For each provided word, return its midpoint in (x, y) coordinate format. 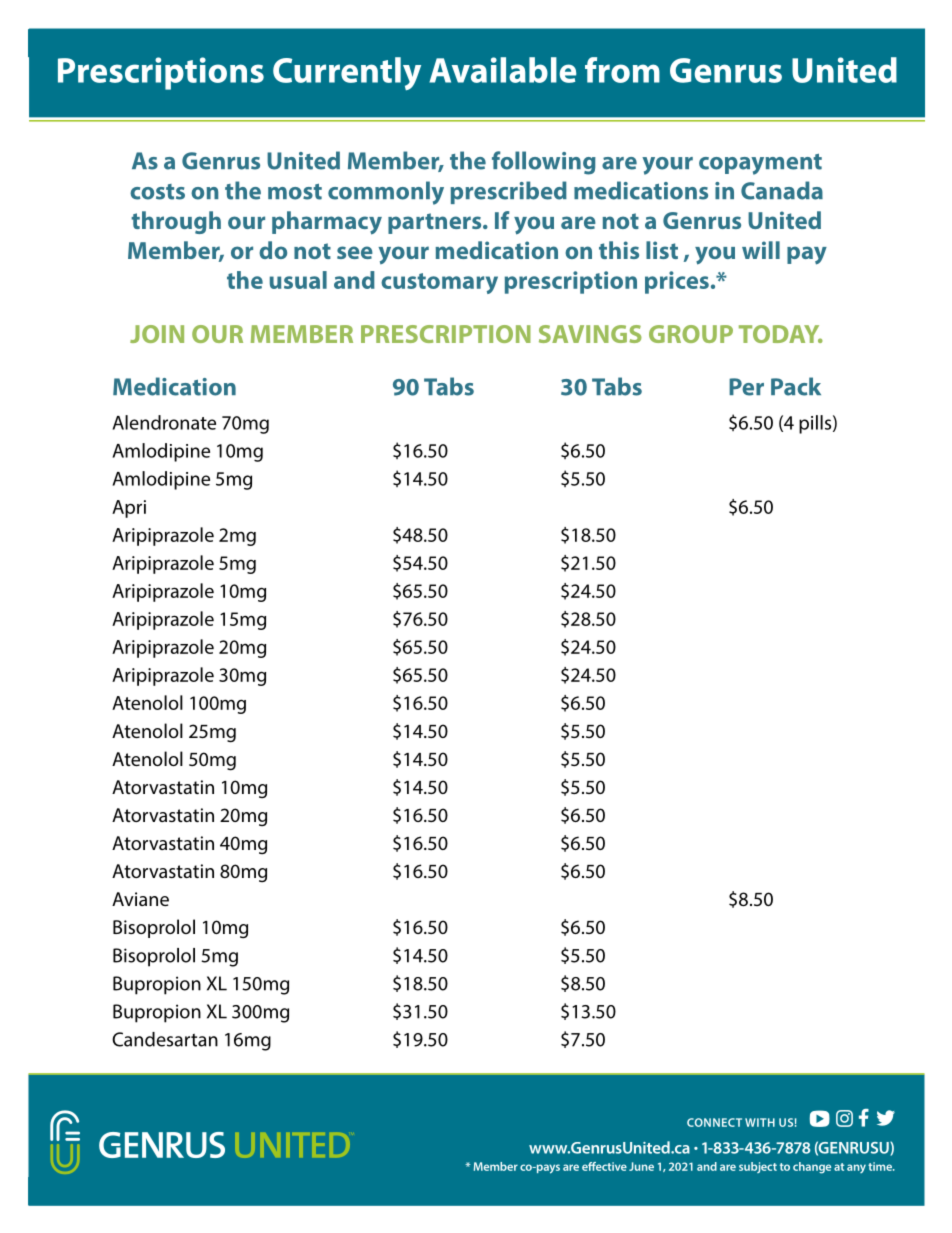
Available (503, 70)
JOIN (157, 334)
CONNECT (714, 1122)
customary (439, 283)
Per (746, 387)
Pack (796, 386)
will (761, 250)
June (641, 1166)
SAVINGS (590, 334)
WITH (760, 1122)
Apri (129, 509)
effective (604, 1166)
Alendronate (164, 422)
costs (157, 192)
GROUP (691, 334)
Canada (782, 190)
